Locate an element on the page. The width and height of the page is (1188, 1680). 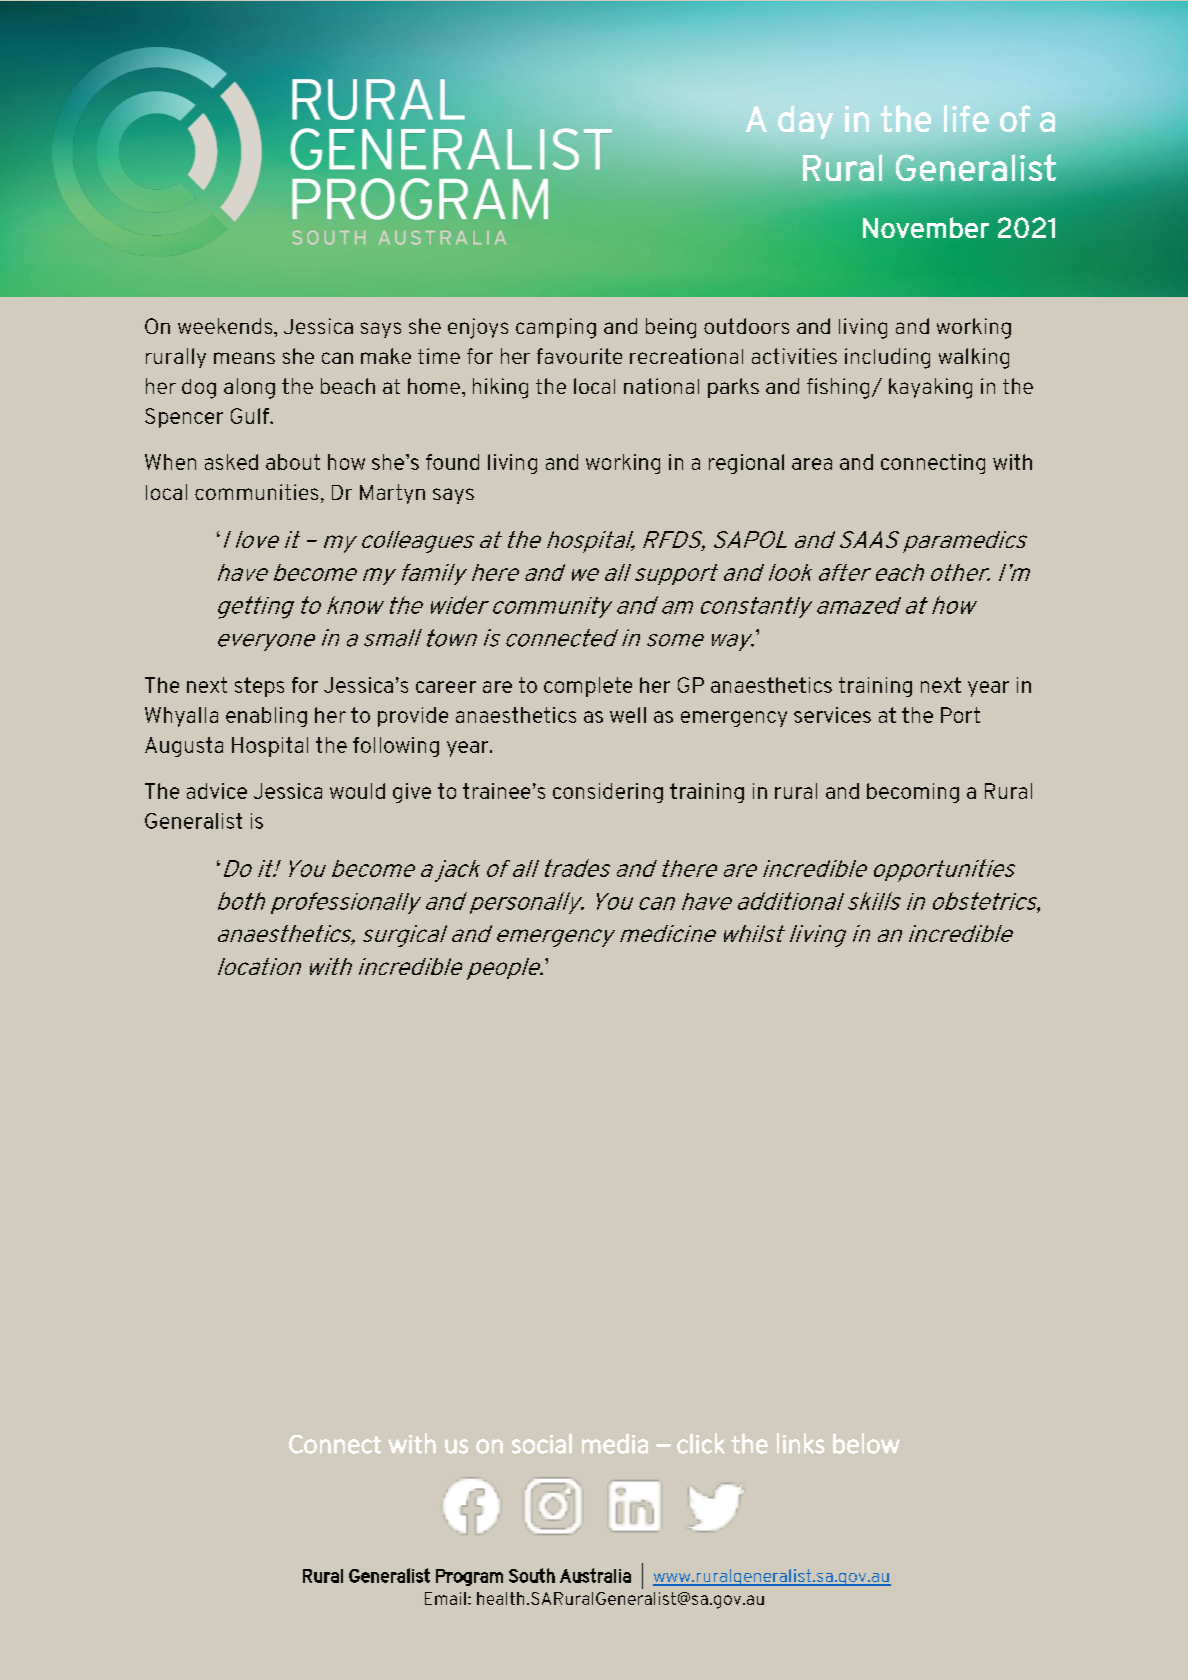
advice is located at coordinates (217, 791).
